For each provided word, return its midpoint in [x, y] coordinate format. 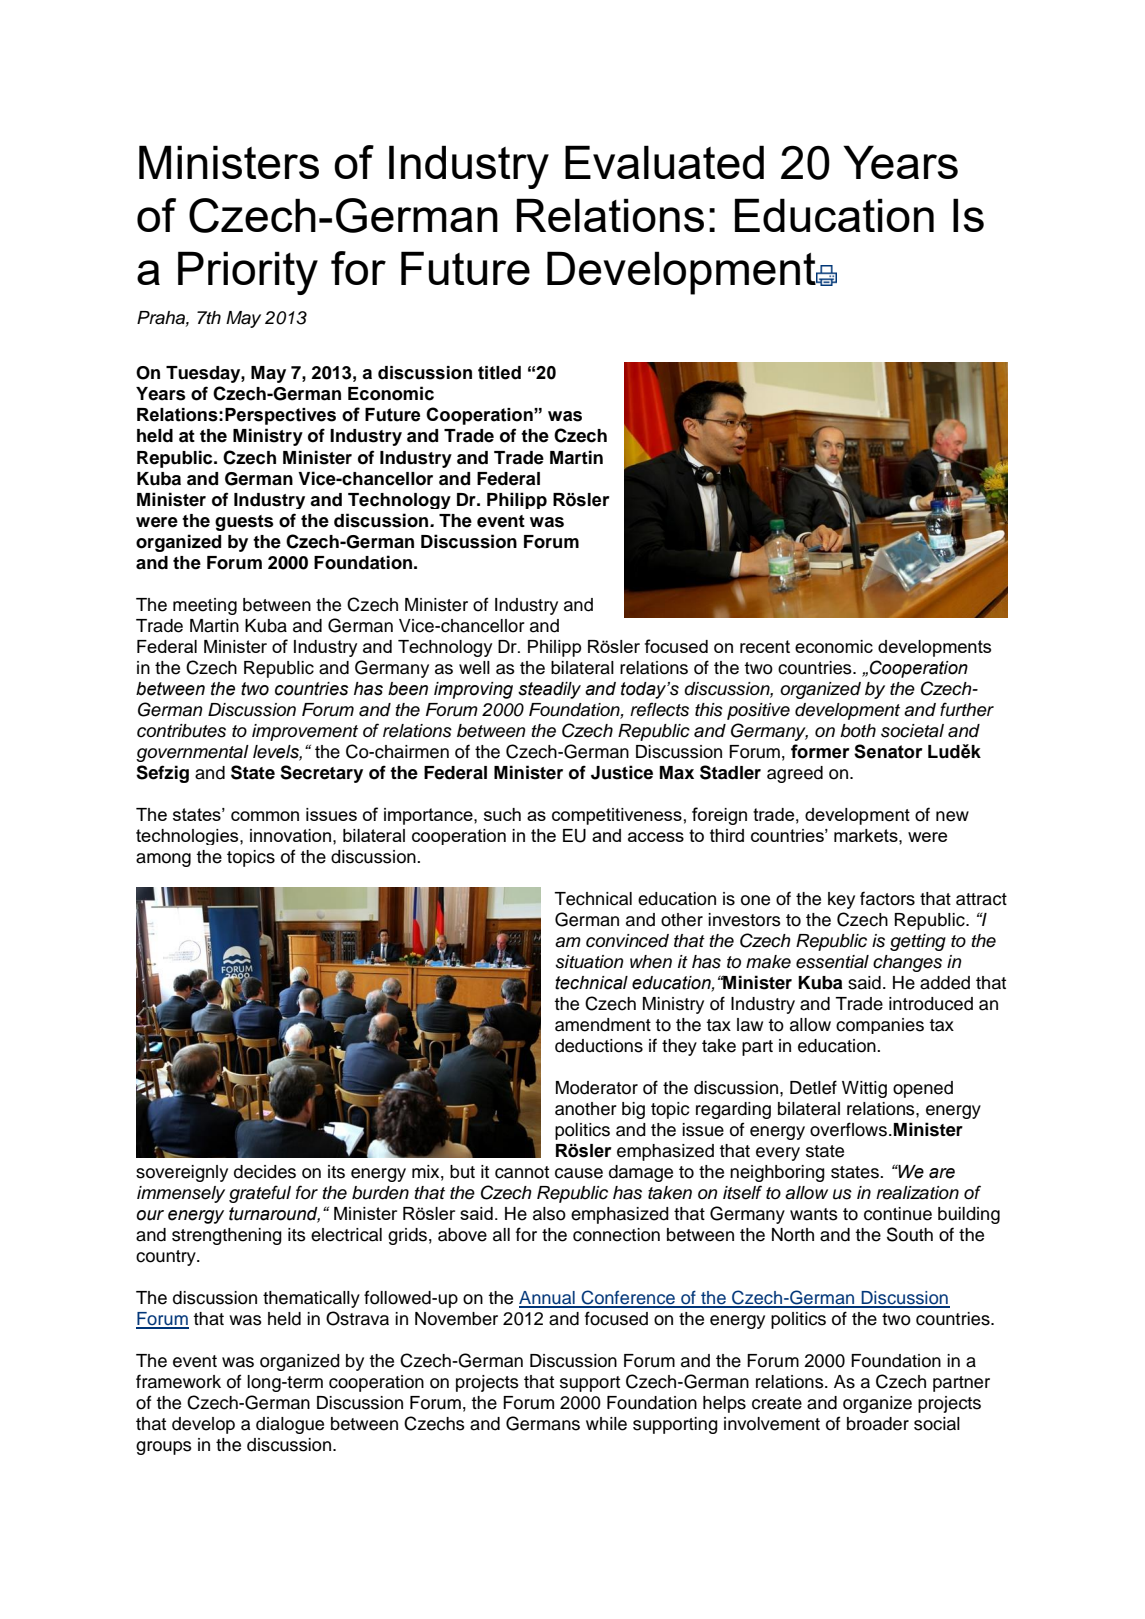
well [474, 668]
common [265, 816]
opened [923, 1089]
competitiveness [617, 816]
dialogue [290, 1425]
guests [244, 523]
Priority [248, 273]
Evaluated [664, 162]
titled [499, 373]
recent [765, 646]
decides [265, 1172]
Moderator [597, 1088]
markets [867, 835]
